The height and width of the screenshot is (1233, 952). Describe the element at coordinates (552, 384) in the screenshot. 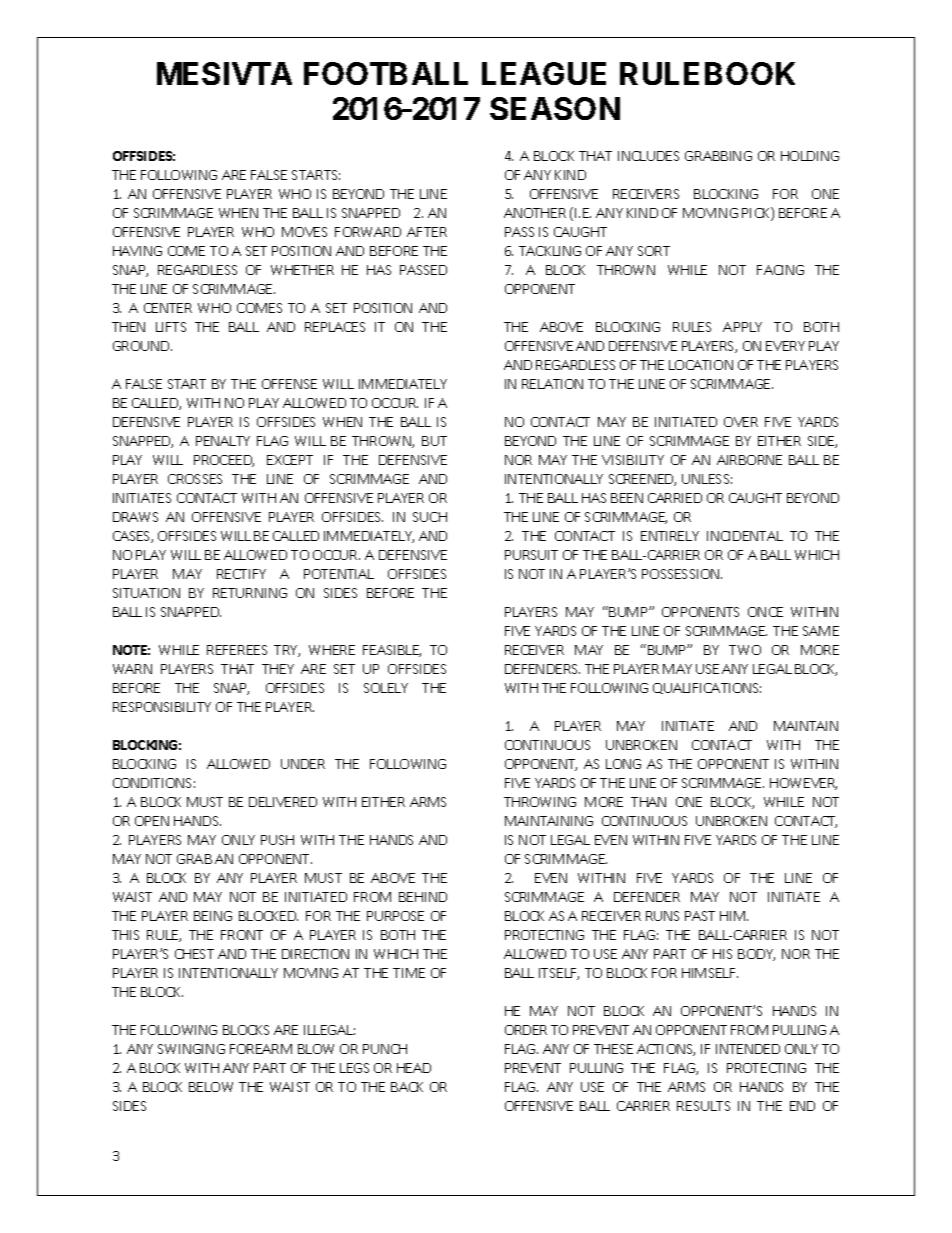

I see `RELATION` at that location.
